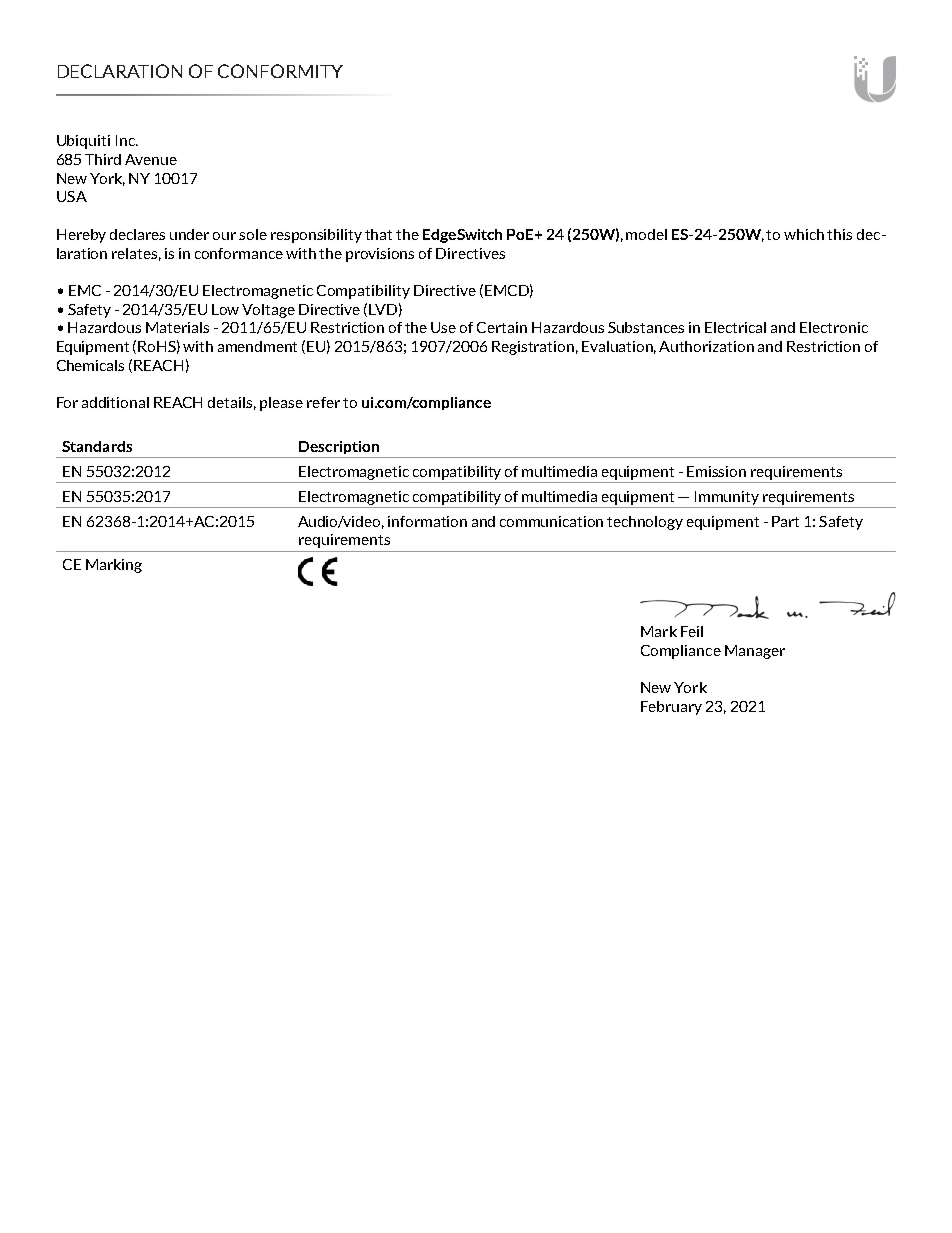 This screenshot has height=1233, width=952. I want to click on which, so click(804, 234).
